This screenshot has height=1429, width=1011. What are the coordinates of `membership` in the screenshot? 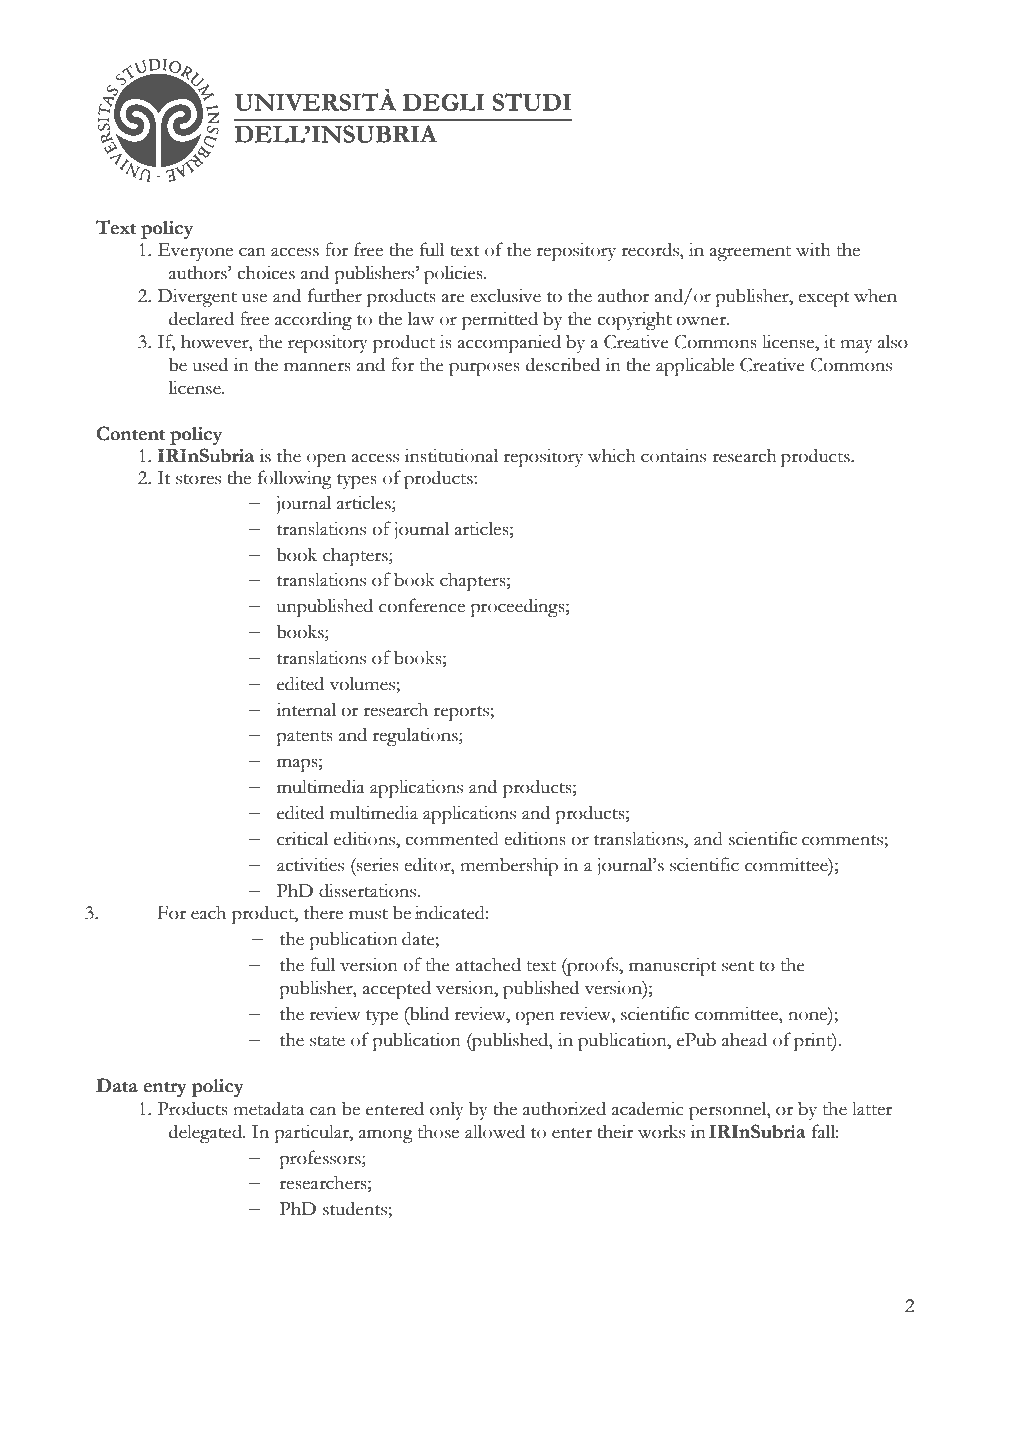 It's located at (509, 866).
